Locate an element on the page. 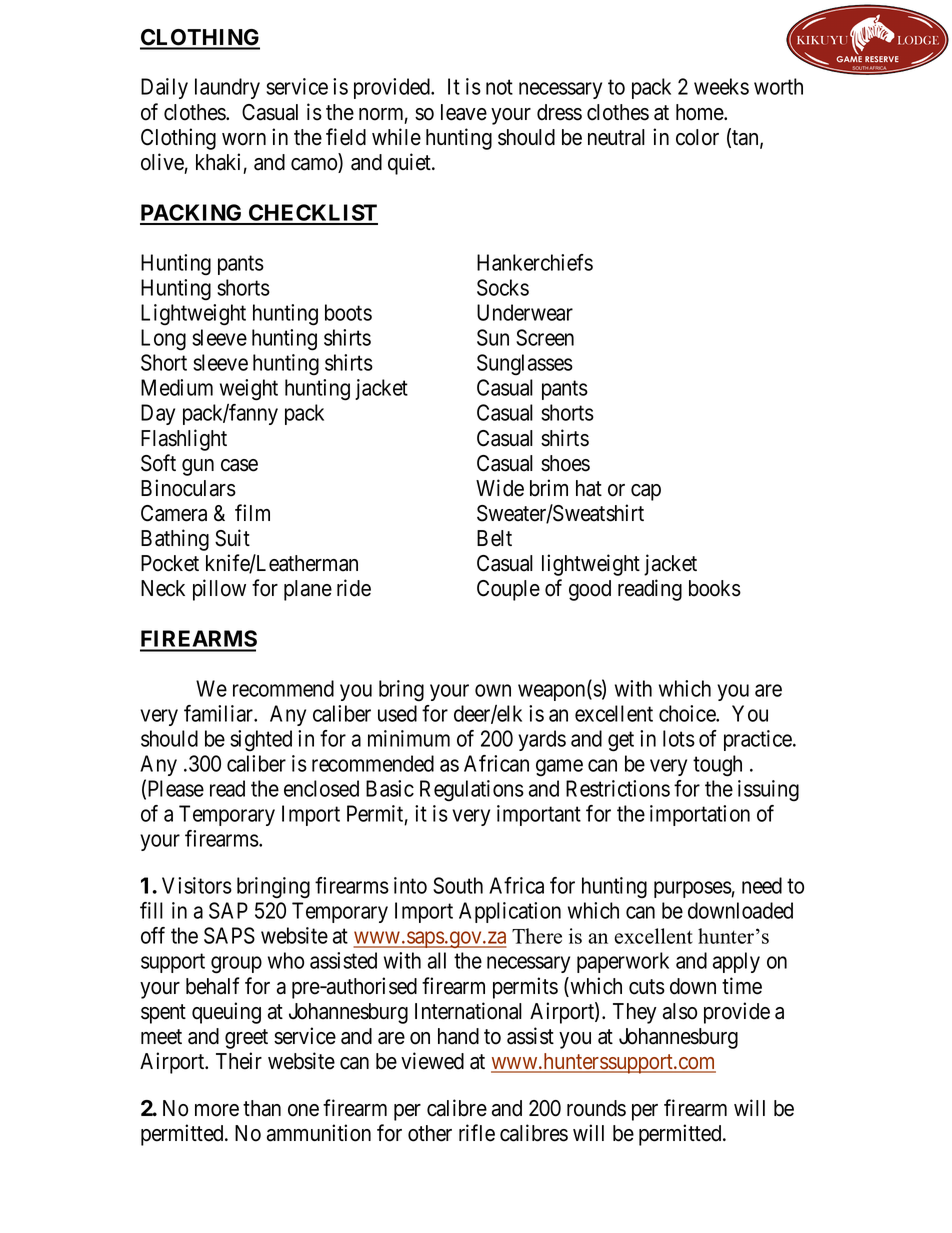 Image resolution: width=952 pixels, height=1233 pixels. Couple is located at coordinates (508, 590).
